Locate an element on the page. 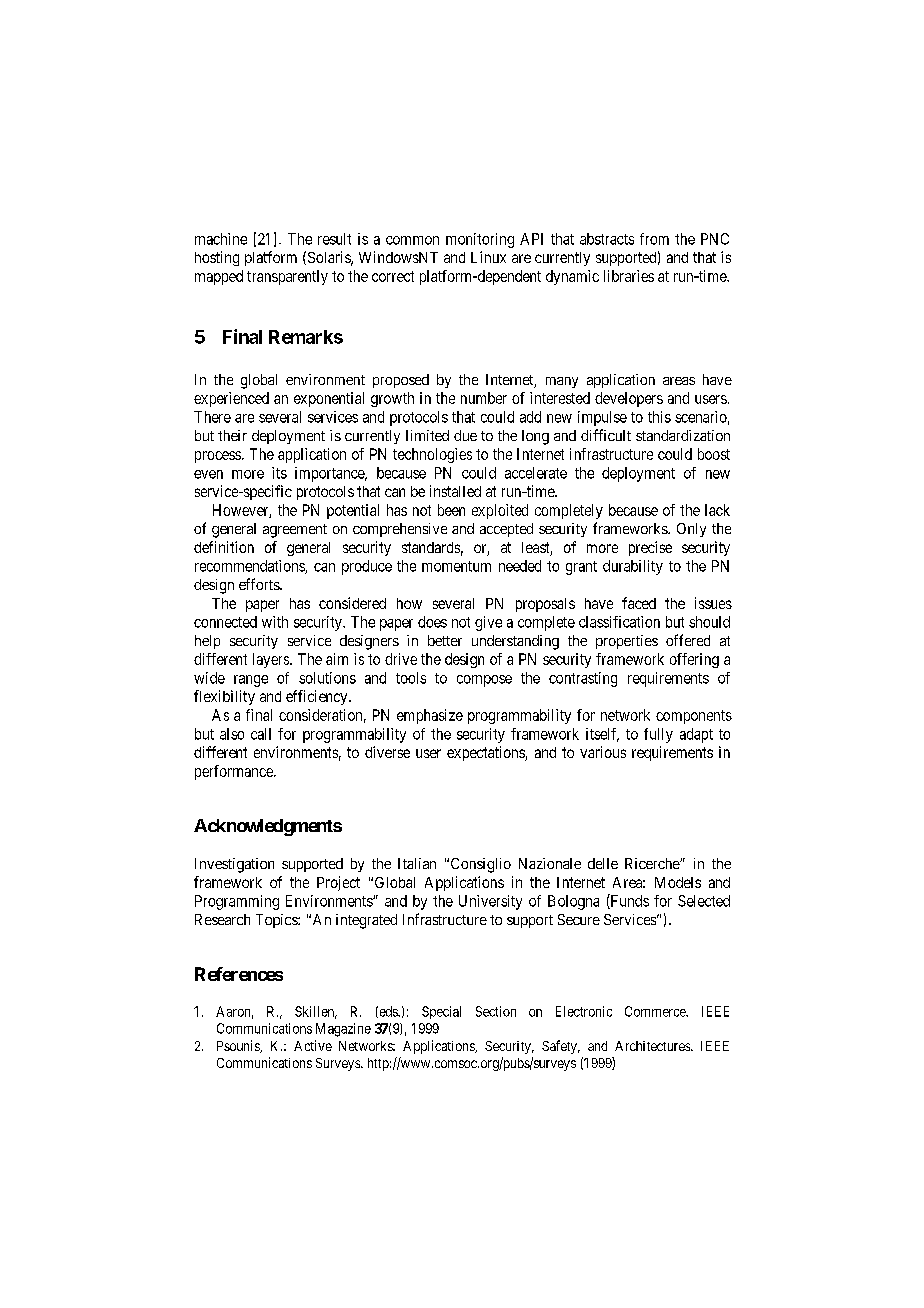 The width and height of the document is (924, 1308). Only is located at coordinates (691, 530).
